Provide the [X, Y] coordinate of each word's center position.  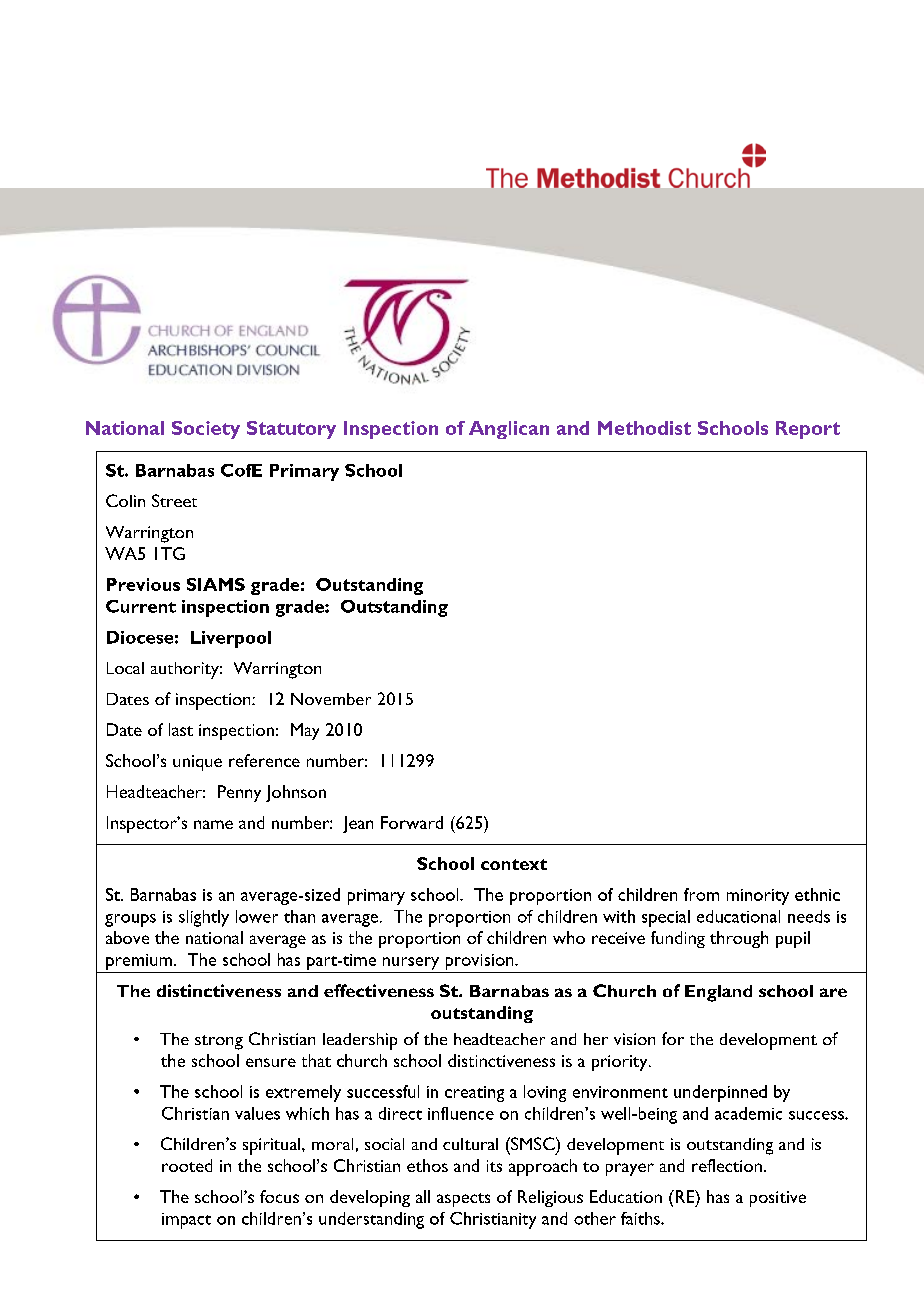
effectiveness [379, 990]
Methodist [644, 428]
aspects [463, 1200]
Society [206, 430]
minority [758, 897]
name [213, 824]
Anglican [509, 430]
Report [808, 430]
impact [186, 1221]
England [718, 993]
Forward [412, 822]
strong [219, 1042]
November [331, 699]
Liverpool [231, 639]
